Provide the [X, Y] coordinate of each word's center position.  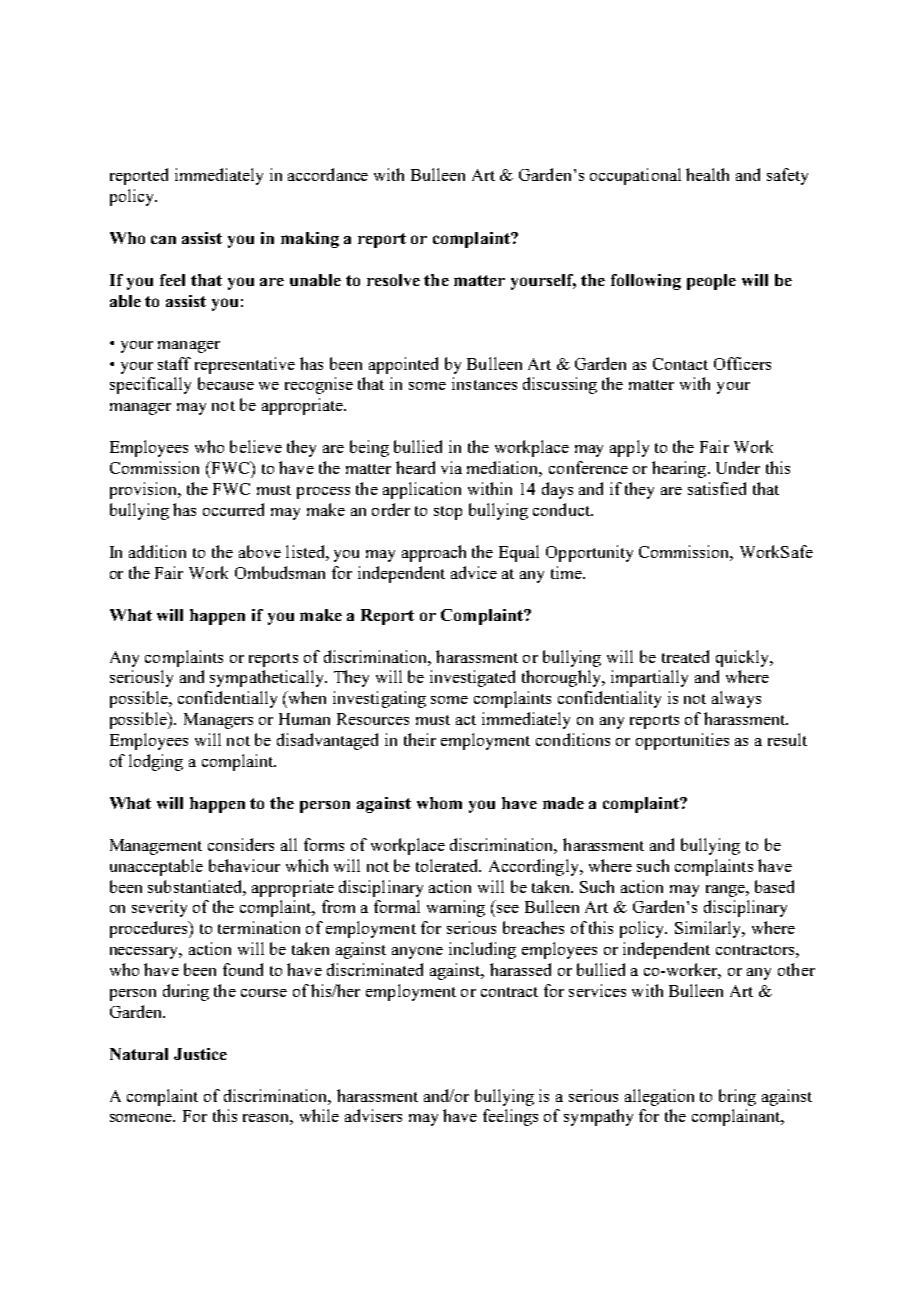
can [163, 239]
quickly [744, 658]
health [707, 174]
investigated [472, 678]
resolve [393, 280]
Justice [200, 1054]
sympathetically [268, 678]
